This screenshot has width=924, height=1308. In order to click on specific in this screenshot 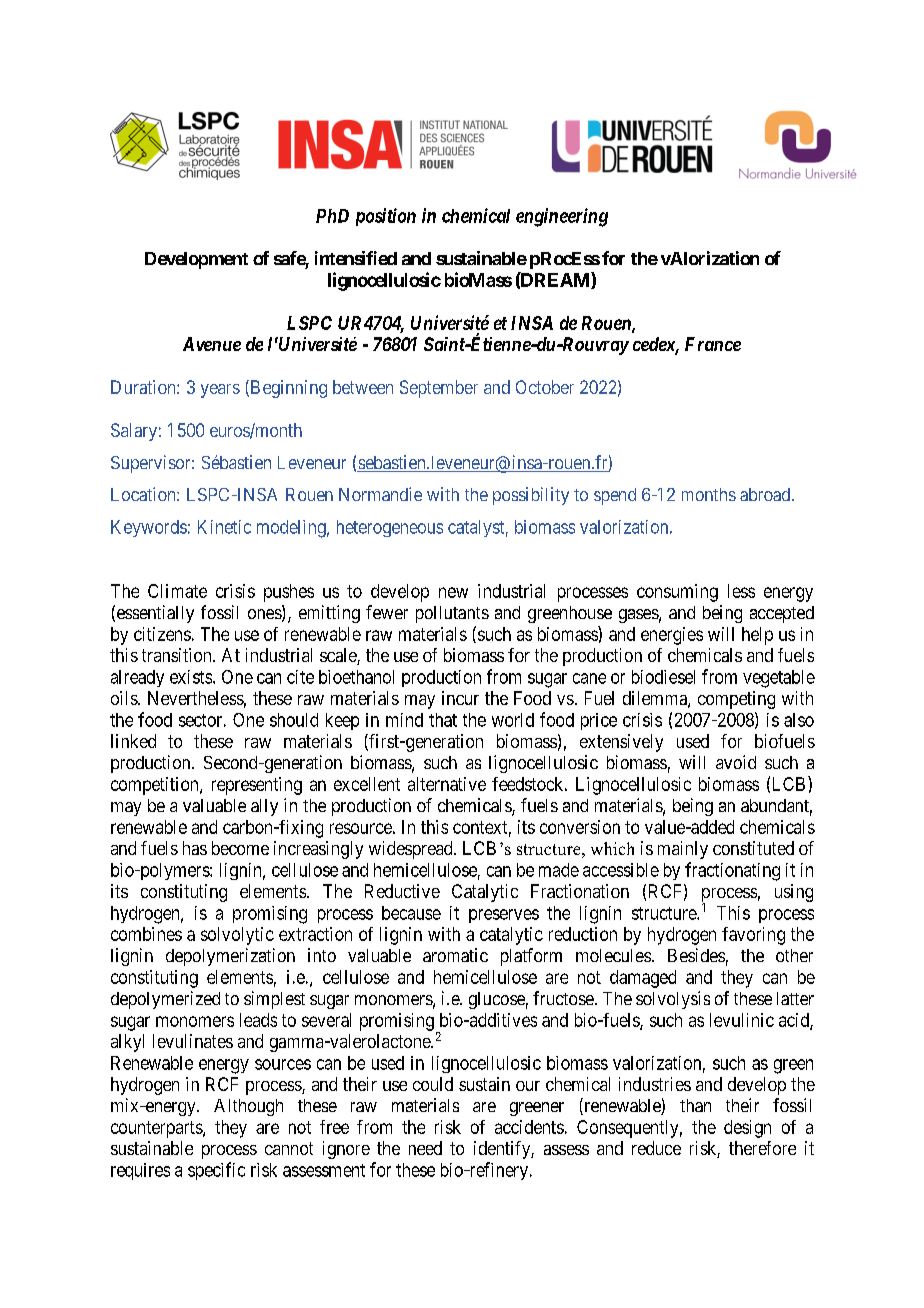, I will do `click(216, 1171)`.
